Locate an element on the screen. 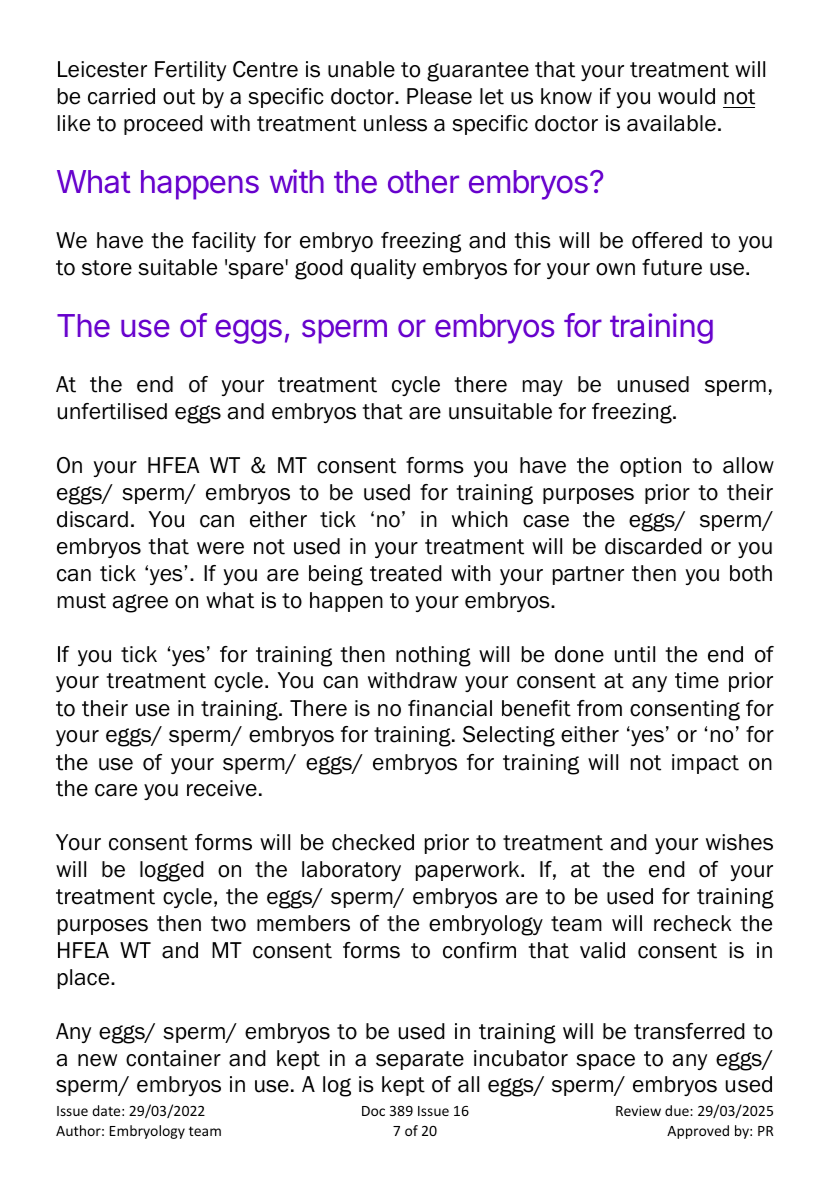 The width and height of the screenshot is (830, 1178). until is located at coordinates (635, 654).
